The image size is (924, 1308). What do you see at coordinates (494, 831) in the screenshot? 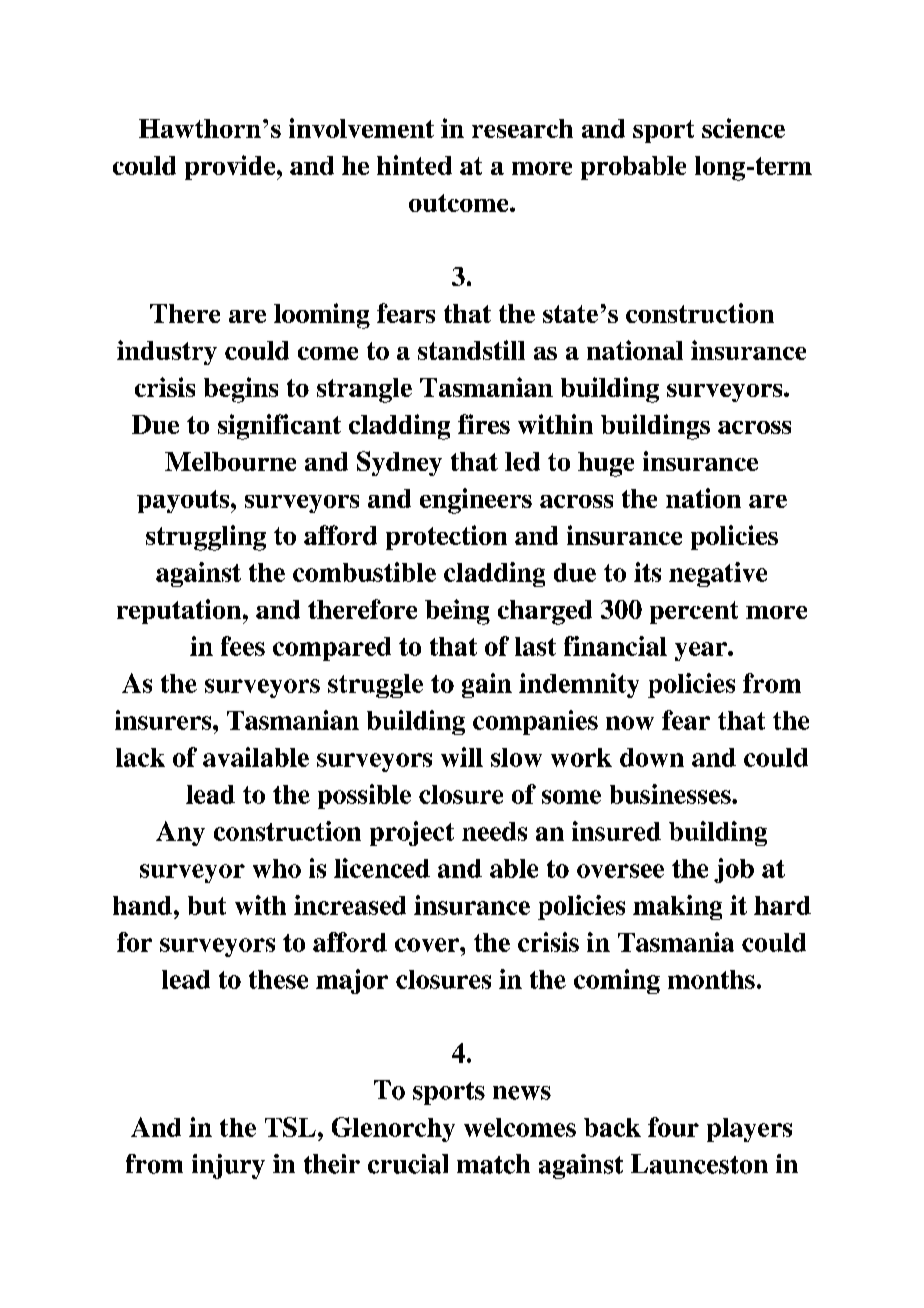
I see `needs` at bounding box center [494, 831].
